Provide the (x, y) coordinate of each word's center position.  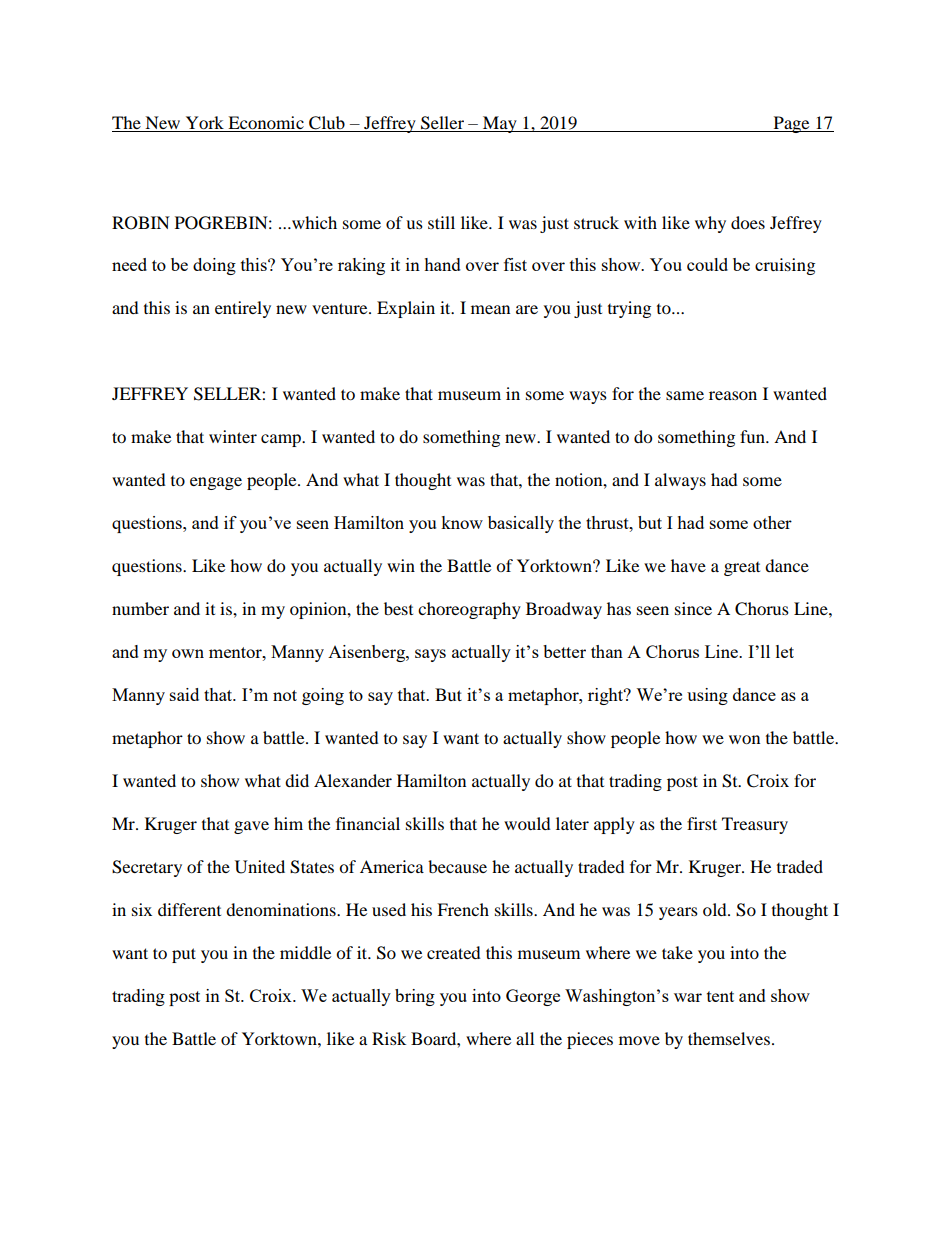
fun (753, 436)
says (430, 655)
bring (415, 997)
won (744, 739)
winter (233, 436)
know (462, 522)
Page (791, 124)
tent (720, 996)
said (184, 694)
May (500, 124)
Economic (266, 124)
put (184, 955)
